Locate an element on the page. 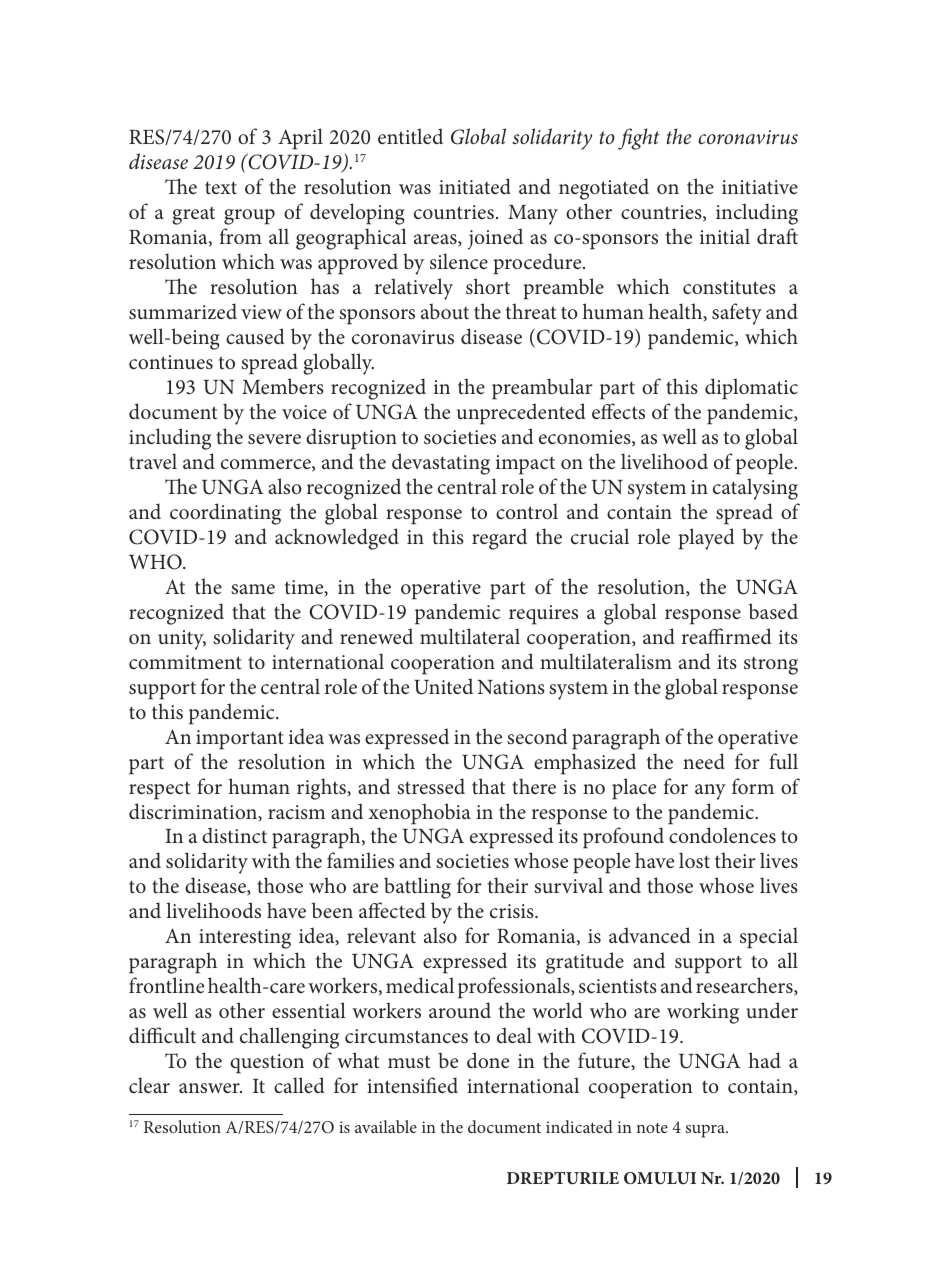  coordinating is located at coordinates (225, 514).
